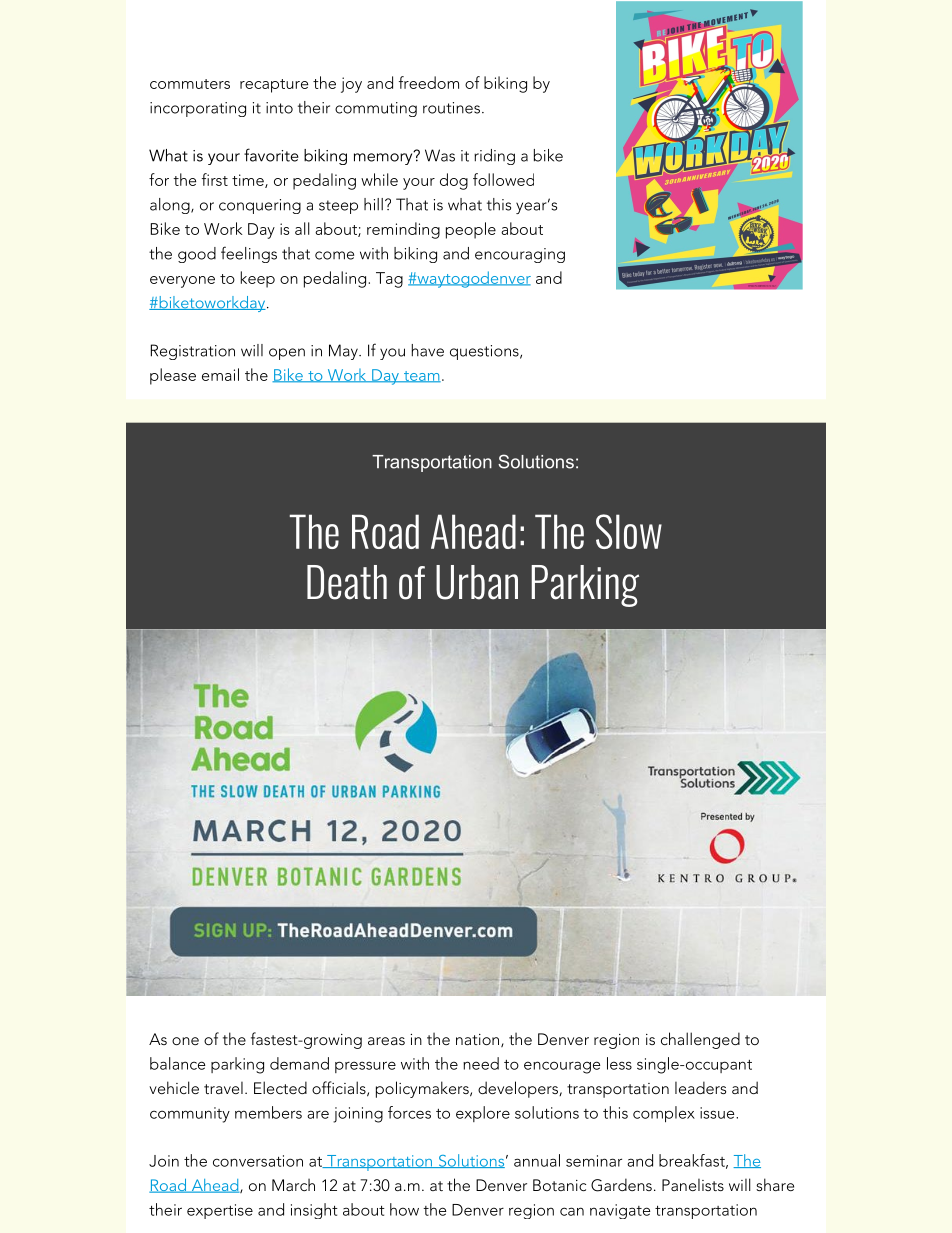 This page has height=1233, width=952. What do you see at coordinates (503, 179) in the page?
I see `followed` at bounding box center [503, 179].
